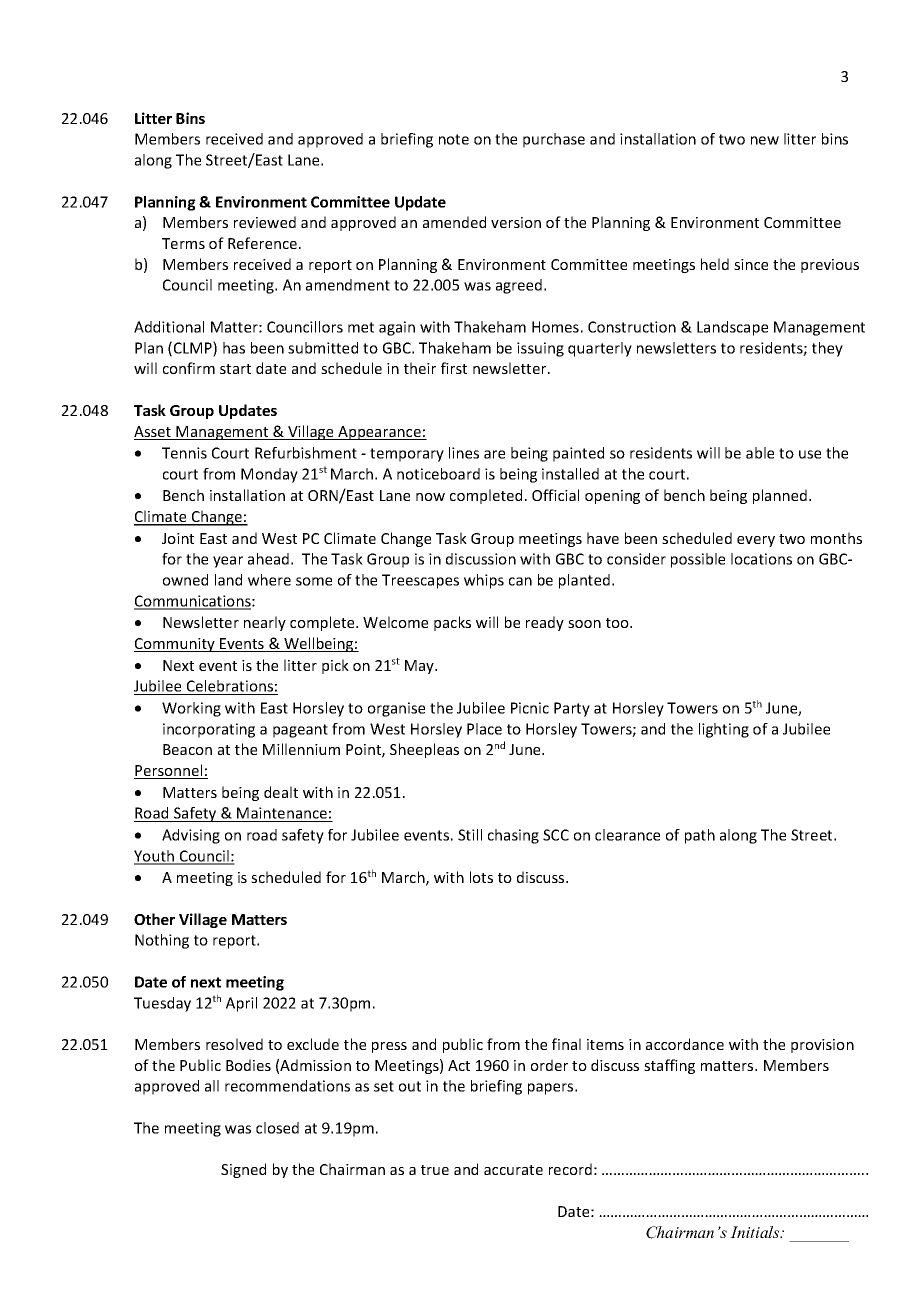 The image size is (924, 1308). I want to click on note, so click(454, 139).
